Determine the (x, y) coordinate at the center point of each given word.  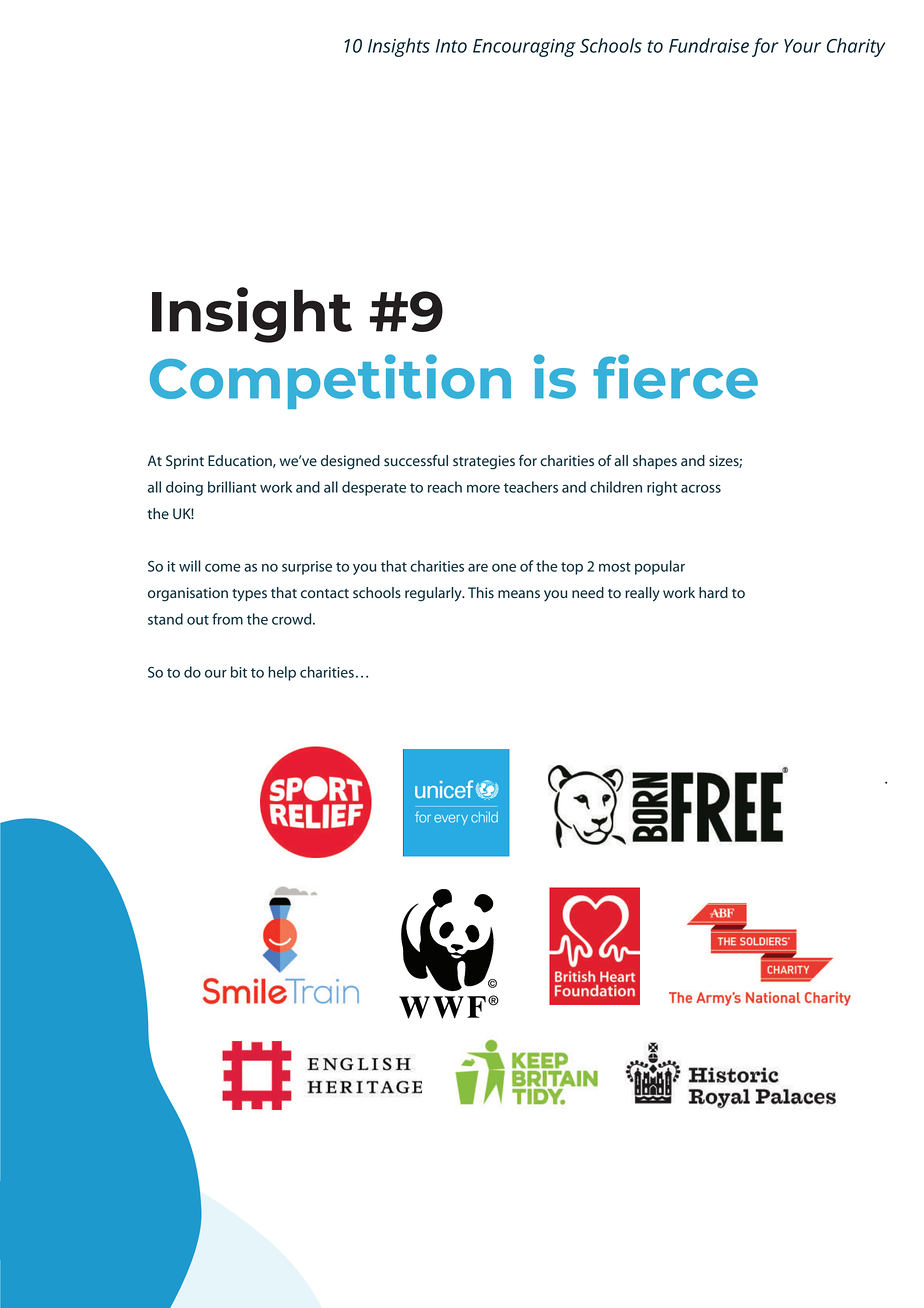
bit (239, 672)
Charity (856, 47)
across (701, 488)
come (223, 567)
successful (416, 460)
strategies (484, 462)
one (504, 568)
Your (802, 46)
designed (350, 462)
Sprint (185, 462)
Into (451, 46)
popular (660, 567)
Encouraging (524, 48)
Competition (330, 381)
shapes (655, 462)
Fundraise (709, 45)
